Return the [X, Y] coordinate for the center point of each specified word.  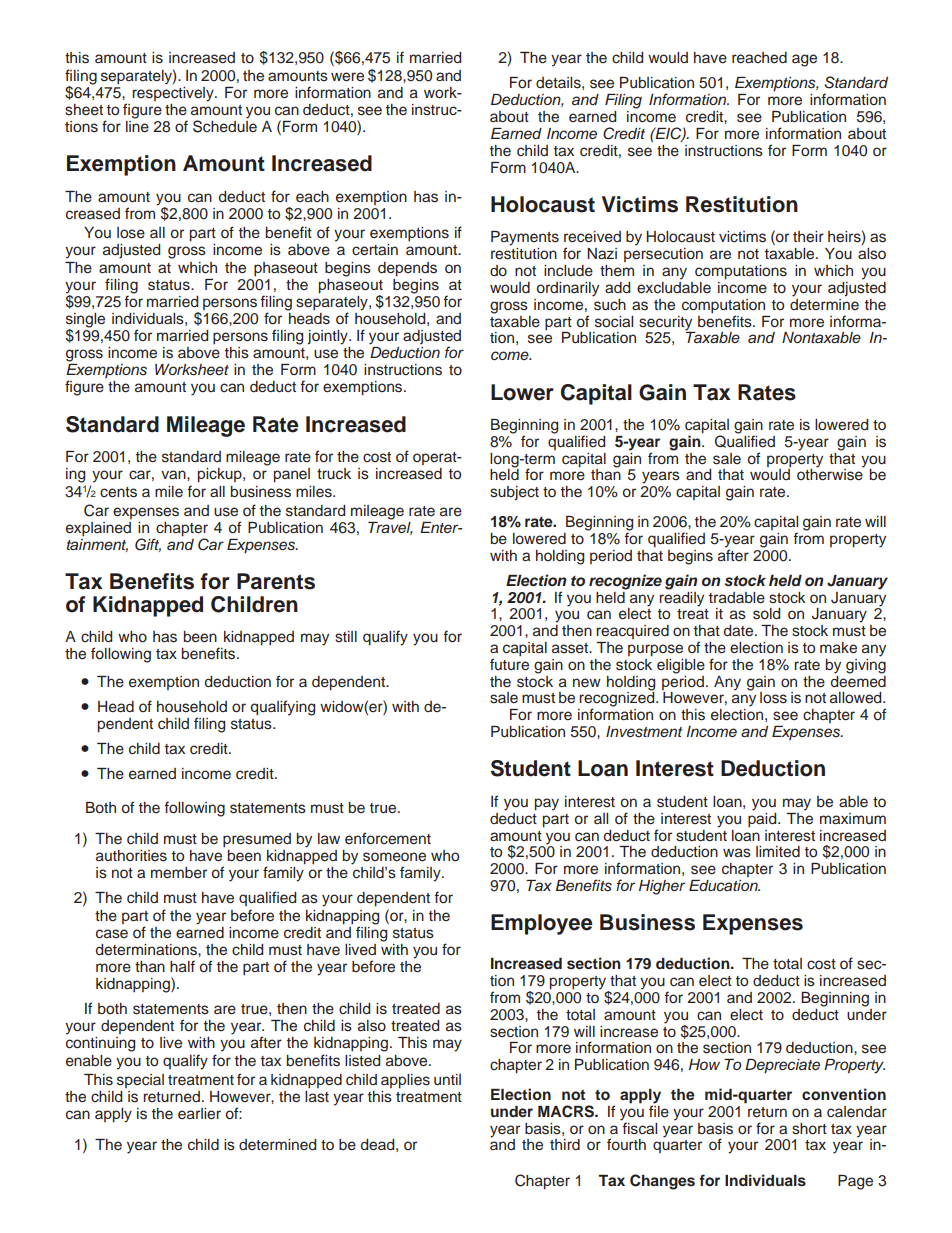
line [137, 125]
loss [773, 698]
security [665, 323]
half [182, 966]
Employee [542, 924]
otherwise [830, 474]
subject [514, 493]
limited [778, 852]
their [808, 237]
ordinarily [568, 289]
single [85, 321]
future [509, 664]
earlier [199, 1114]
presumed [257, 840]
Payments [525, 238]
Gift [148, 545]
